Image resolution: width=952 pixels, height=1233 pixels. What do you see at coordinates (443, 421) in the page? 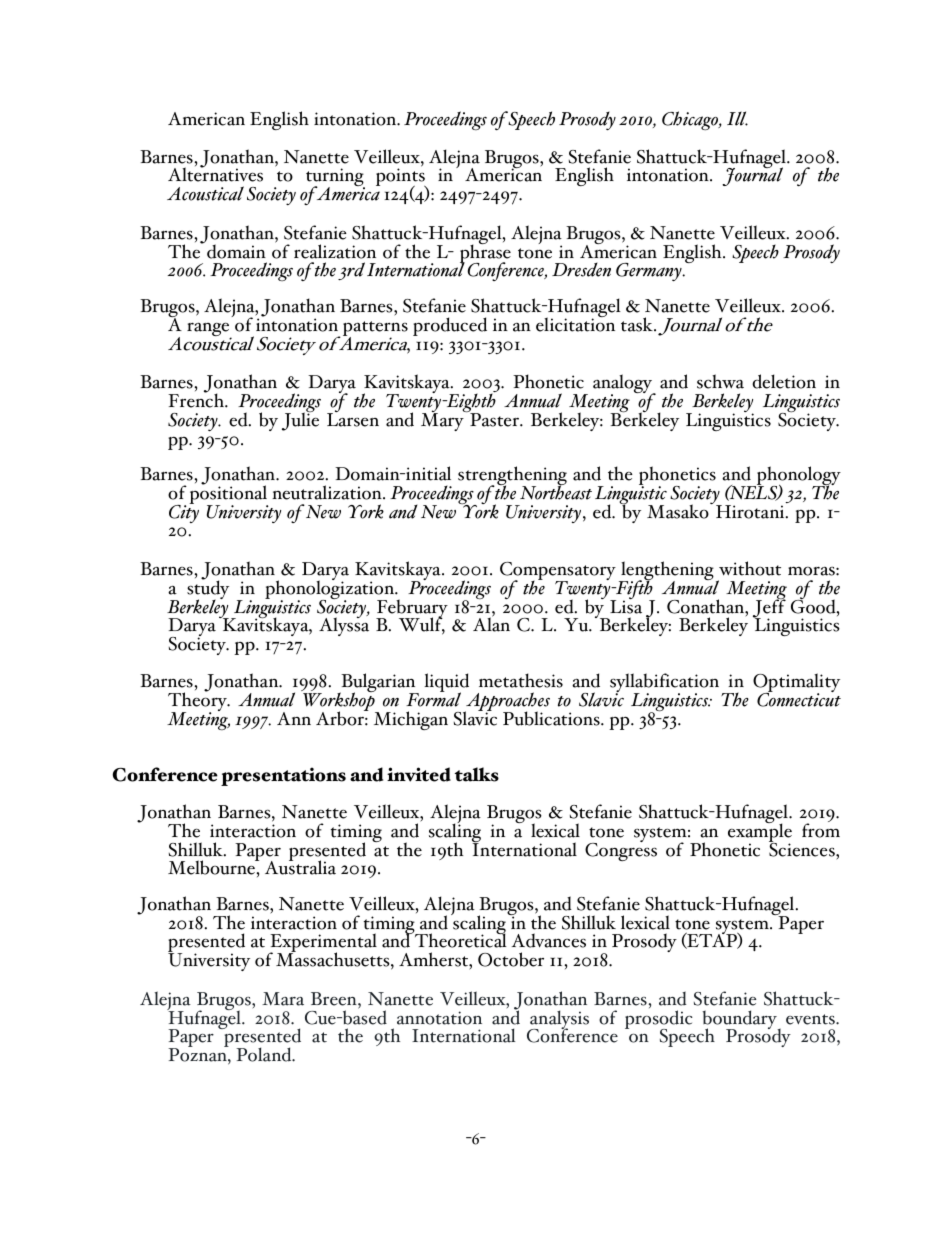
I see `Mary` at bounding box center [443, 421].
